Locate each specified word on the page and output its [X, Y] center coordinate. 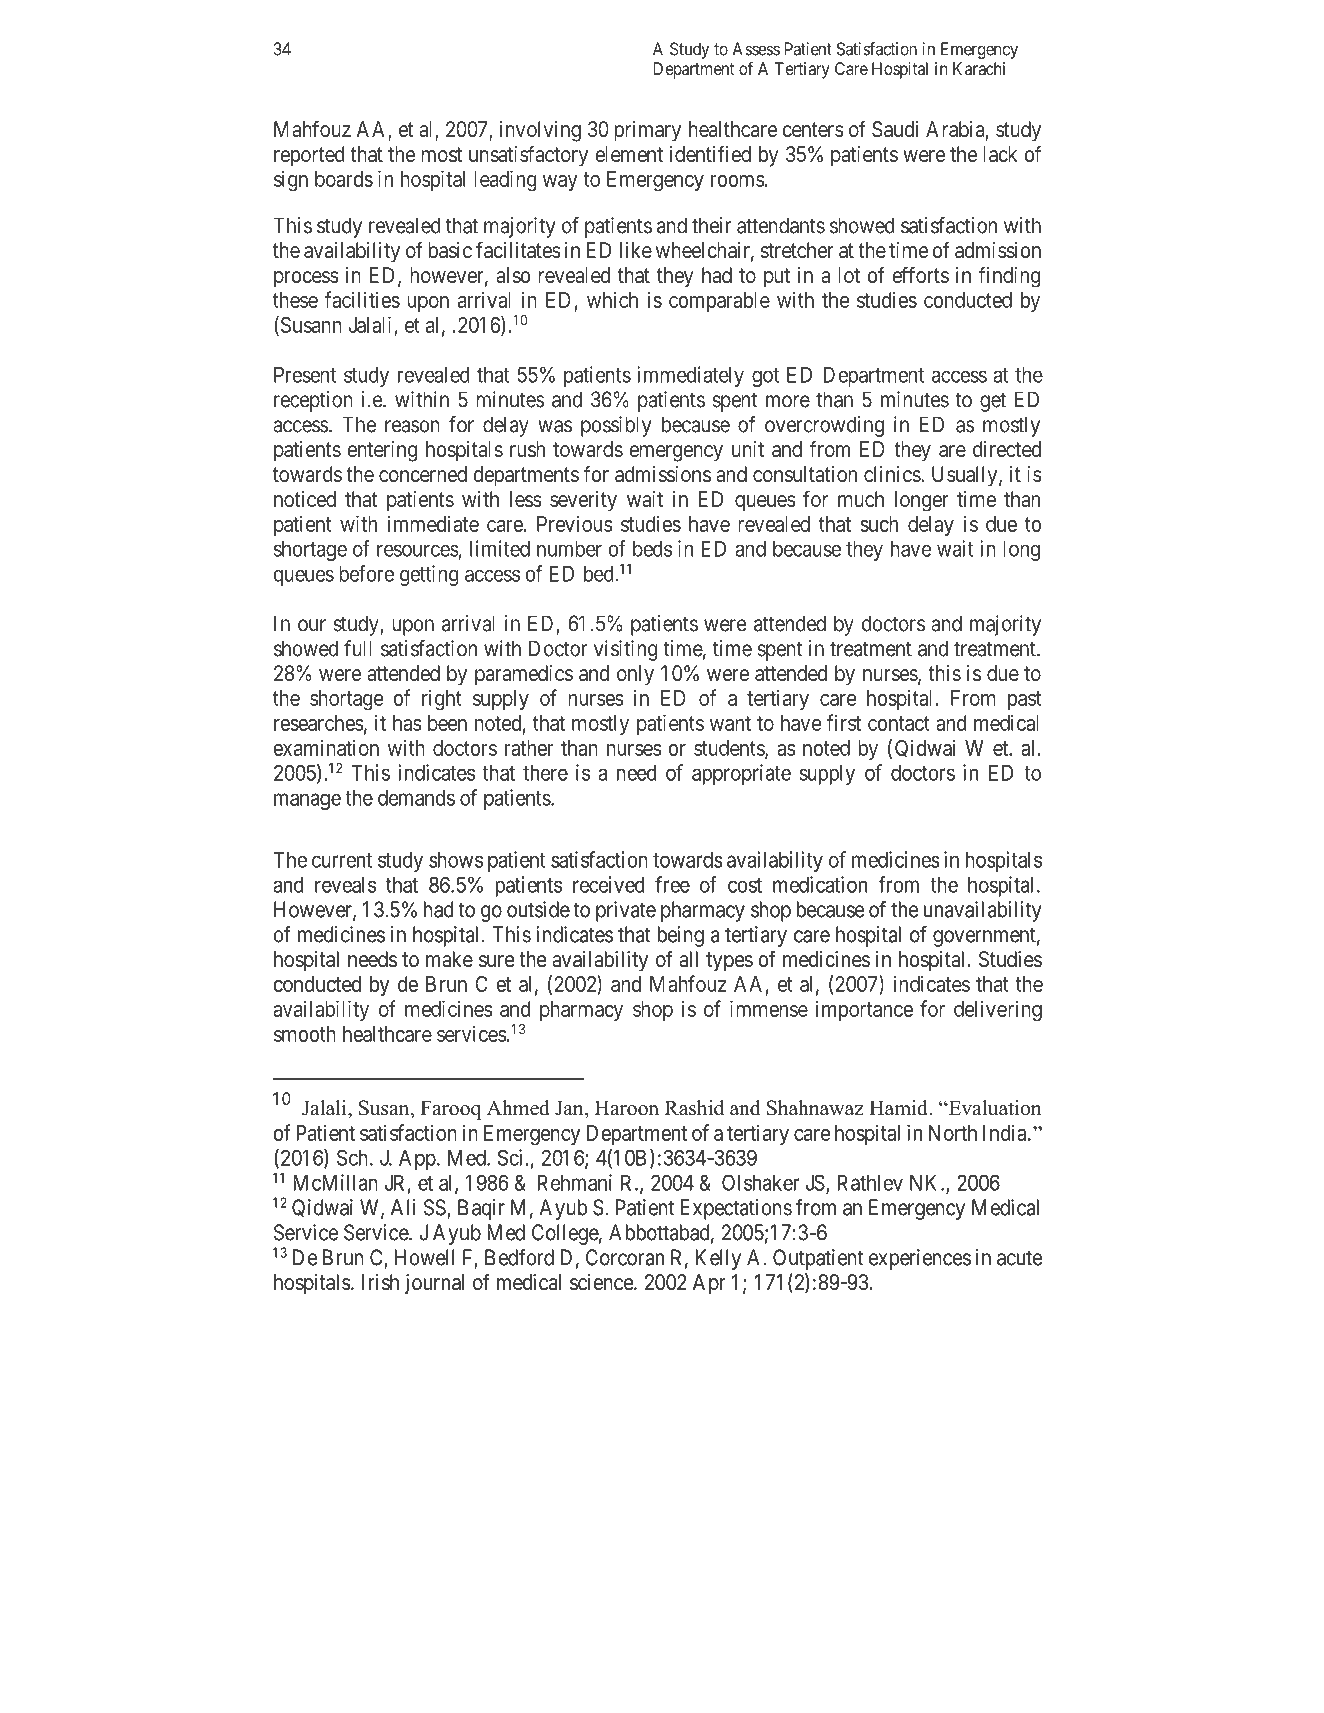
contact [899, 723]
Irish [380, 1282]
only [635, 675]
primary [647, 131]
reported [309, 156]
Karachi [979, 68]
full [358, 648]
